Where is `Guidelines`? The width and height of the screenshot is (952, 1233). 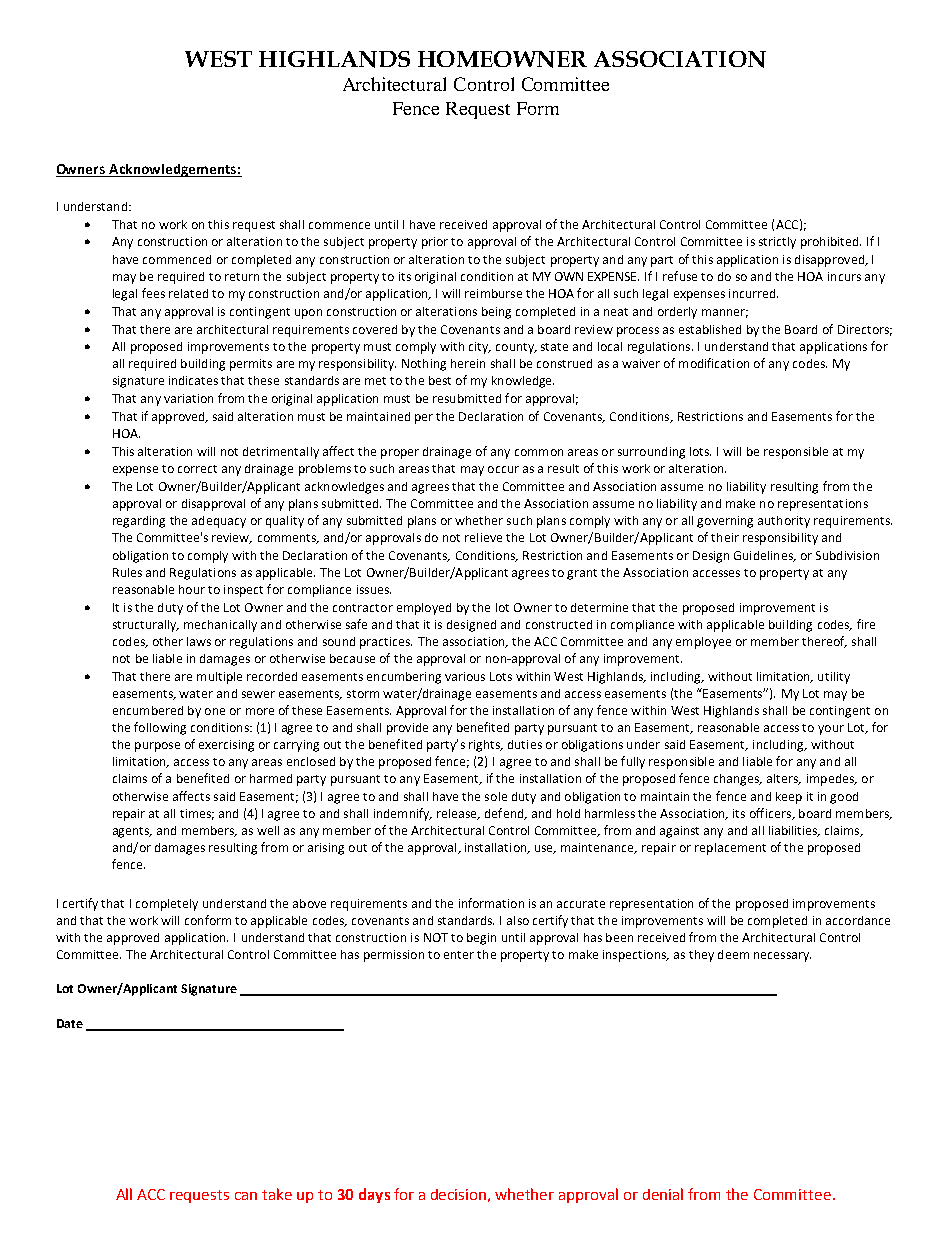
Guidelines is located at coordinates (764, 556).
